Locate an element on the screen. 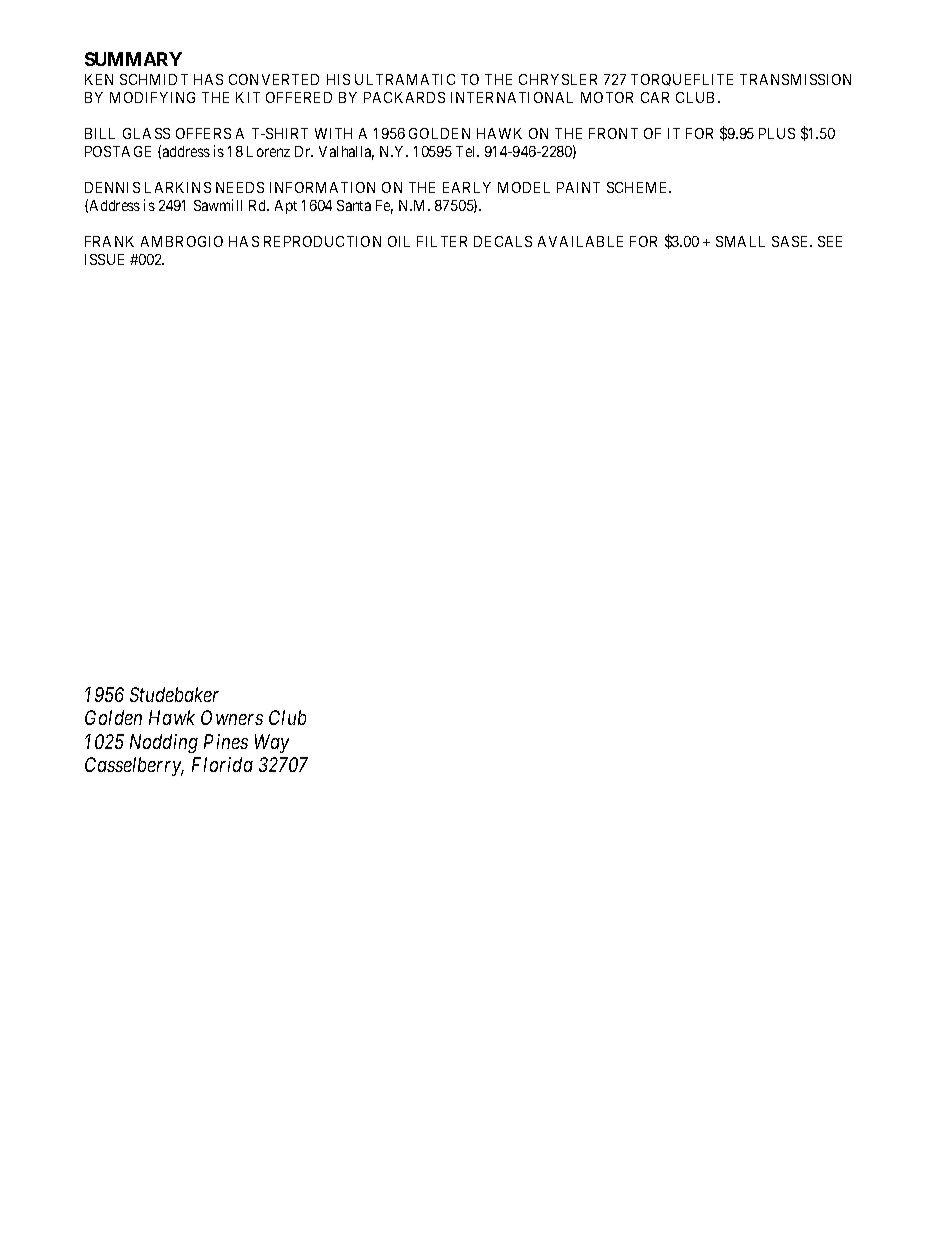 Image resolution: width=952 pixels, height=1233 pixels. Way is located at coordinates (272, 743).
